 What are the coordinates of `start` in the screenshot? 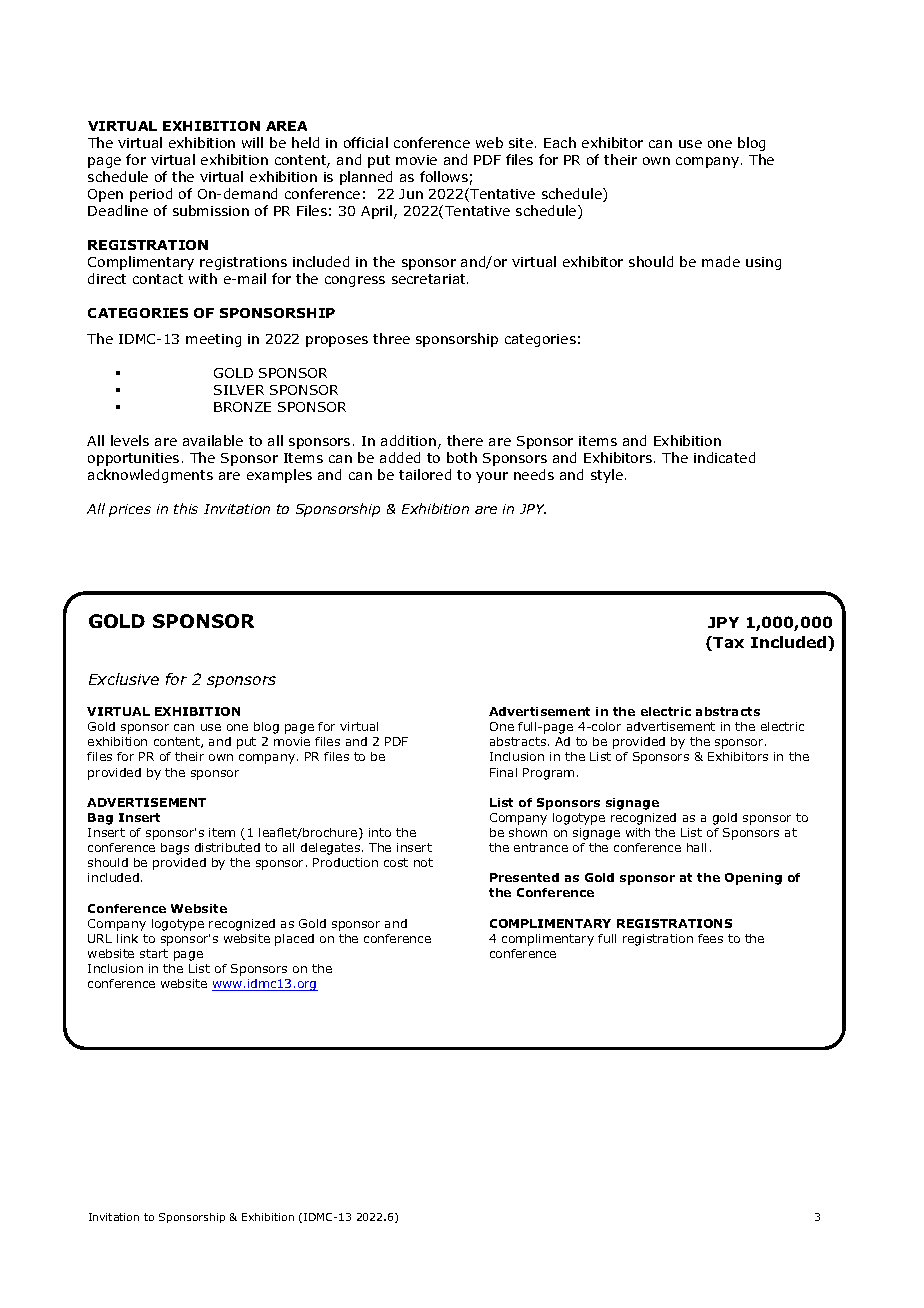 It's located at (154, 953).
